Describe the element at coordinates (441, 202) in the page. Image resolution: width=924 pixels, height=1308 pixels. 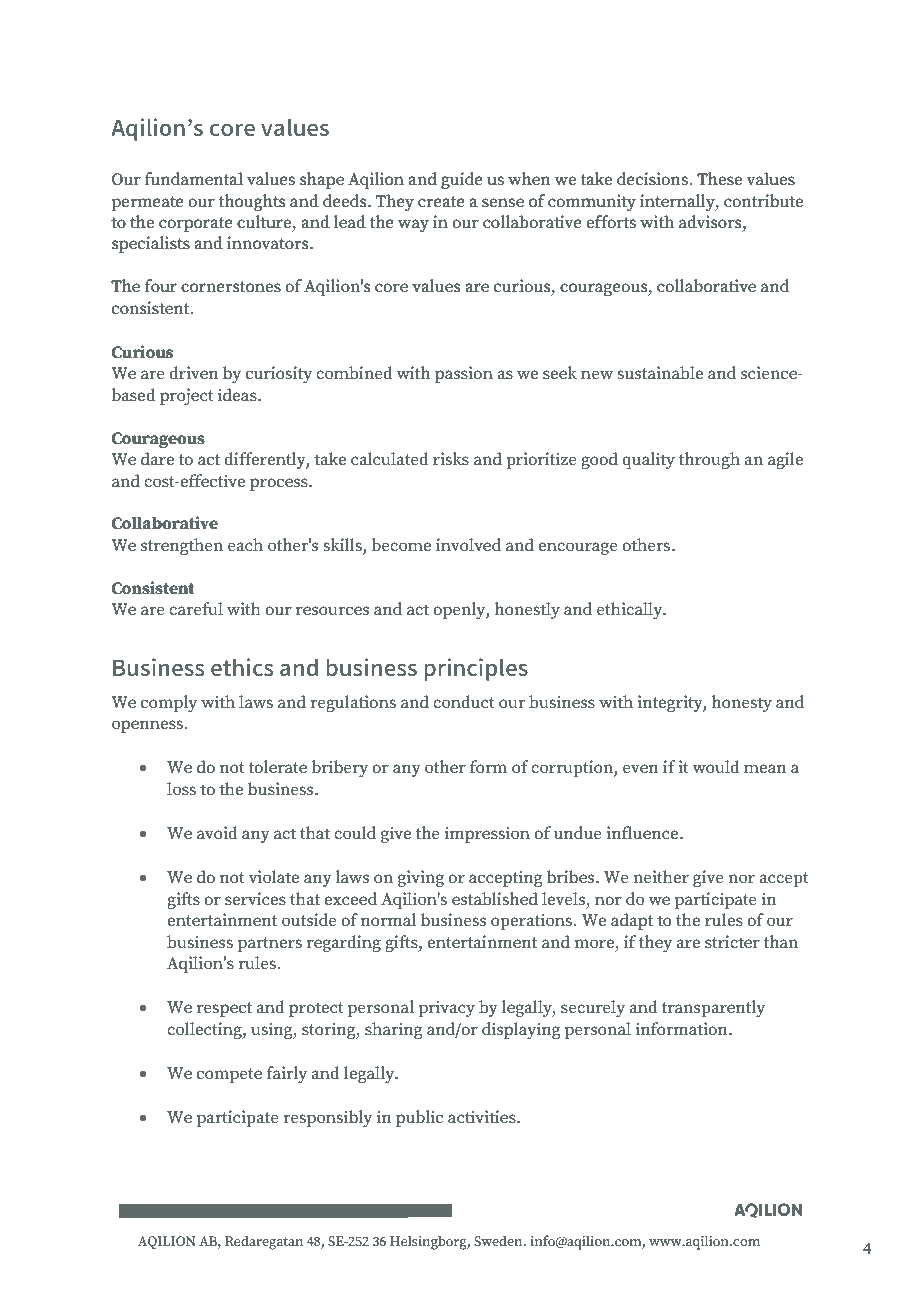
I see `create` at that location.
